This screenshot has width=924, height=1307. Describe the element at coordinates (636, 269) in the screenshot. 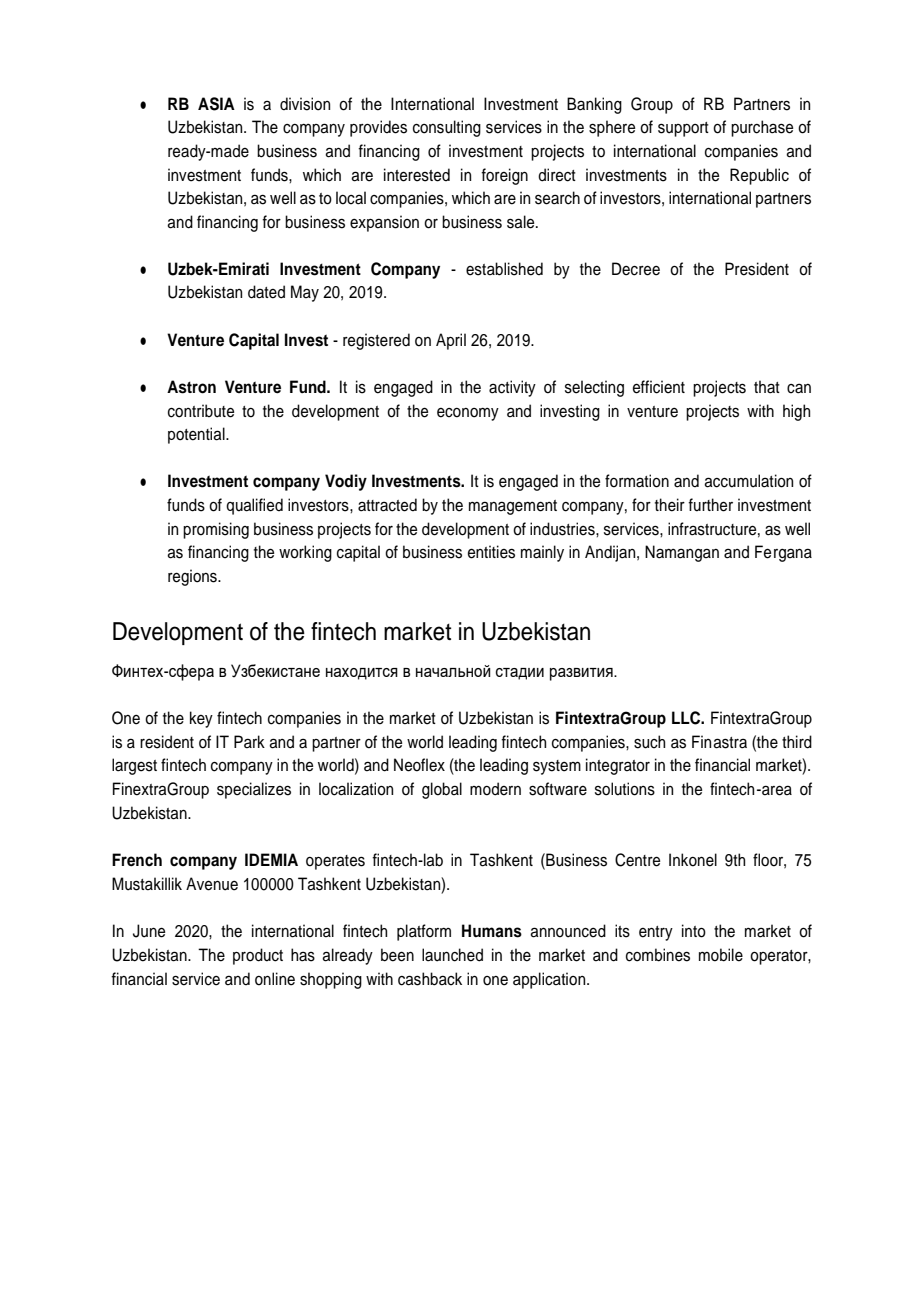

I see `Decree` at that location.
